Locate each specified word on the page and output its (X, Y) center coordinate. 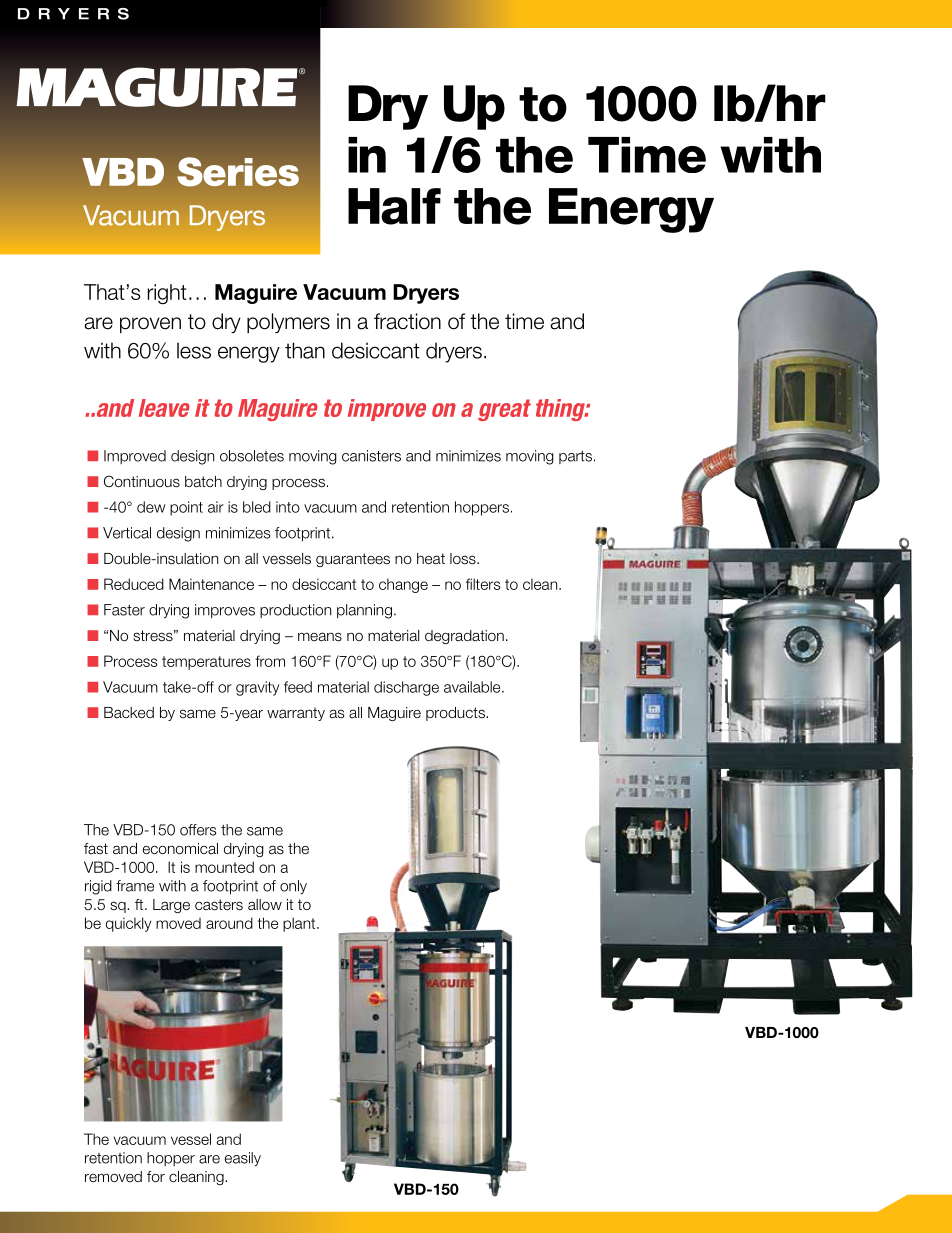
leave (164, 408)
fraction (407, 321)
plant (300, 924)
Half (394, 206)
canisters (371, 456)
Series (238, 172)
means (320, 637)
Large (171, 906)
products (456, 714)
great (504, 410)
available (473, 687)
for (156, 1176)
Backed (129, 712)
